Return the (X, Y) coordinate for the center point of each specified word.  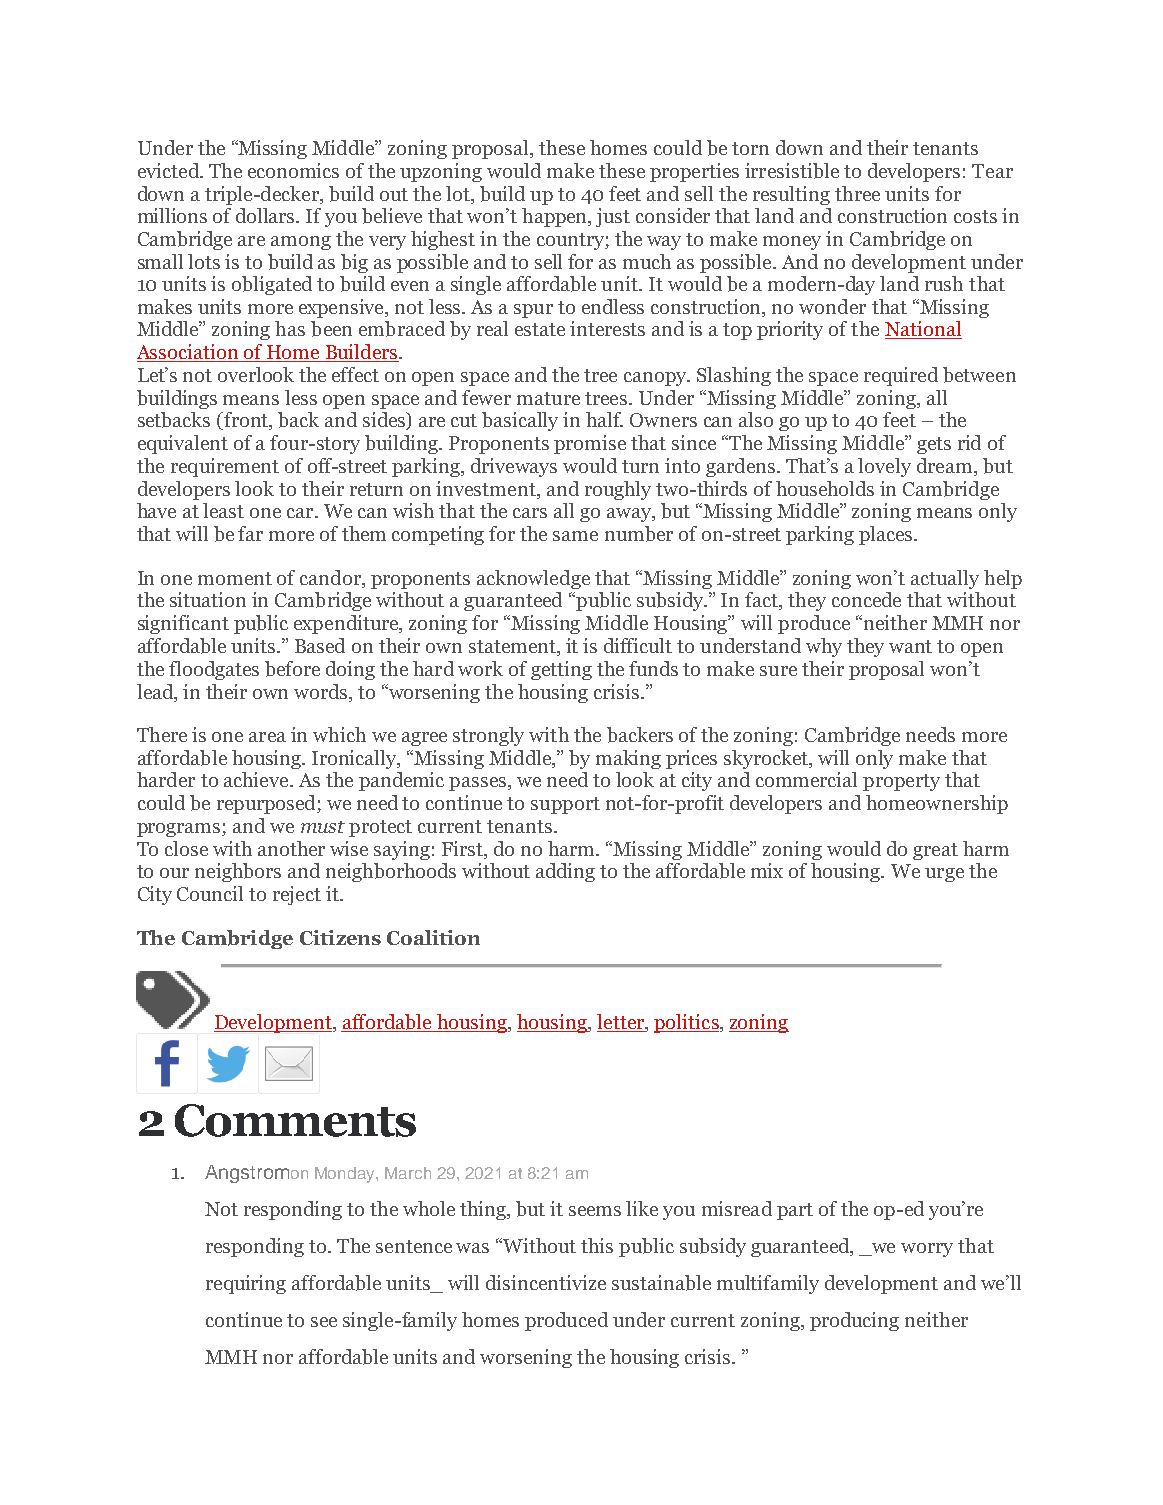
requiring (246, 1284)
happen (556, 217)
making (628, 759)
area (267, 737)
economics (293, 170)
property (901, 782)
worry (927, 1250)
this (597, 1245)
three (857, 193)
